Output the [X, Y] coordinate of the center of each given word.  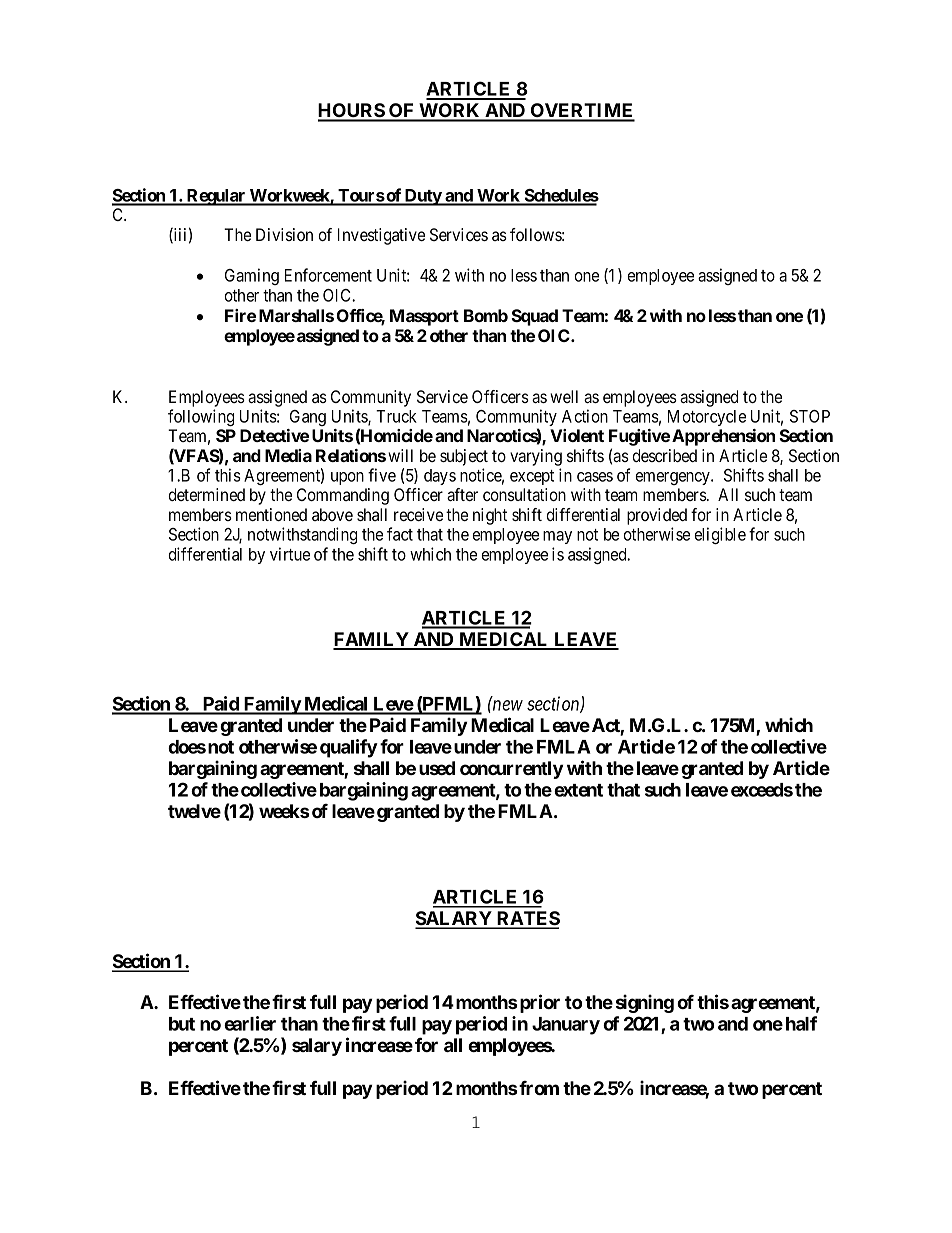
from [538, 1088]
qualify [349, 748]
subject [464, 457]
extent [578, 790]
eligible [720, 535]
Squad [534, 317]
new [508, 705]
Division [284, 234]
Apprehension [723, 437]
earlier [250, 1023]
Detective [274, 435]
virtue [290, 554]
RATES [527, 919]
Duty [423, 197]
